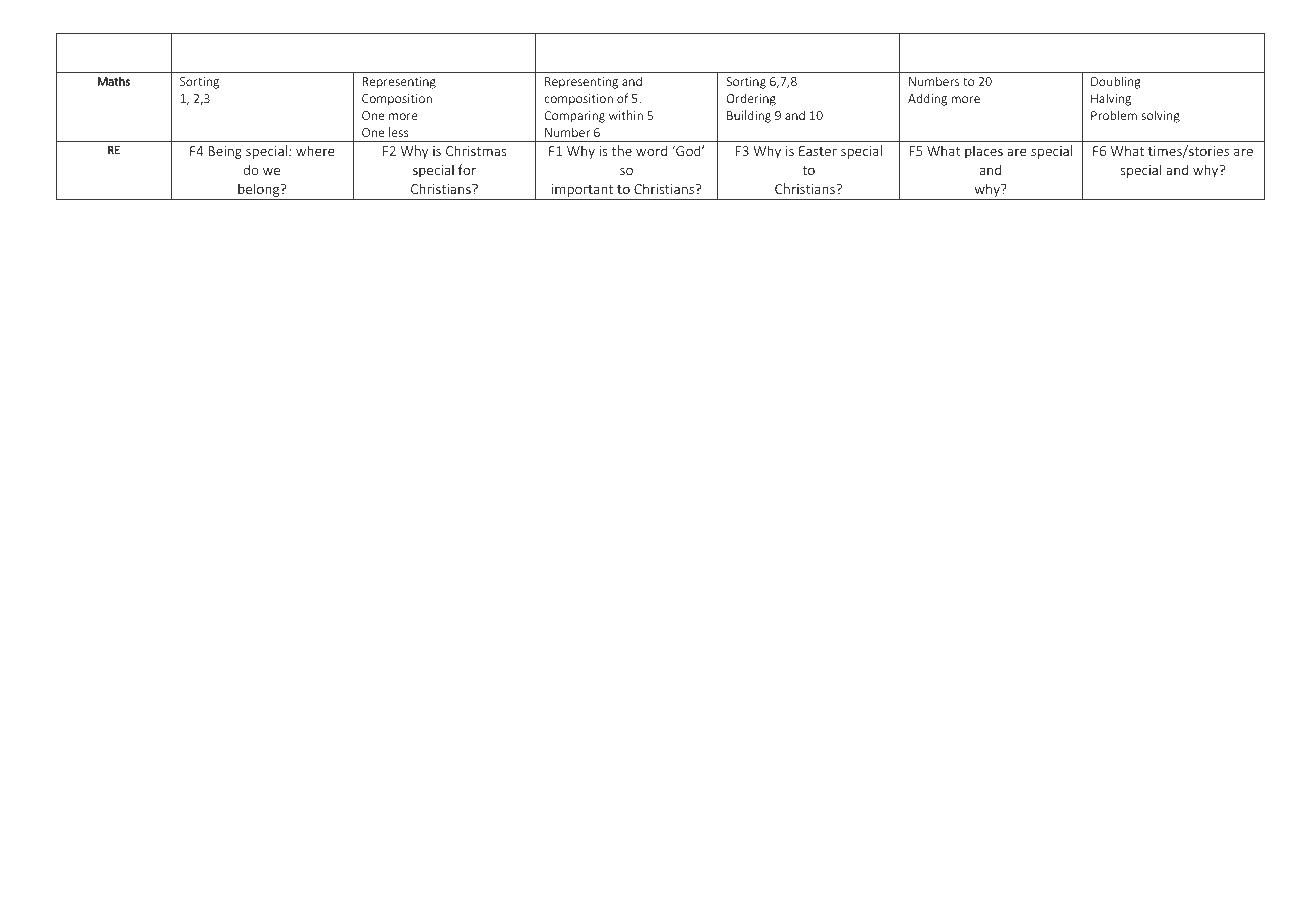  I want to click on places, so click(984, 152).
